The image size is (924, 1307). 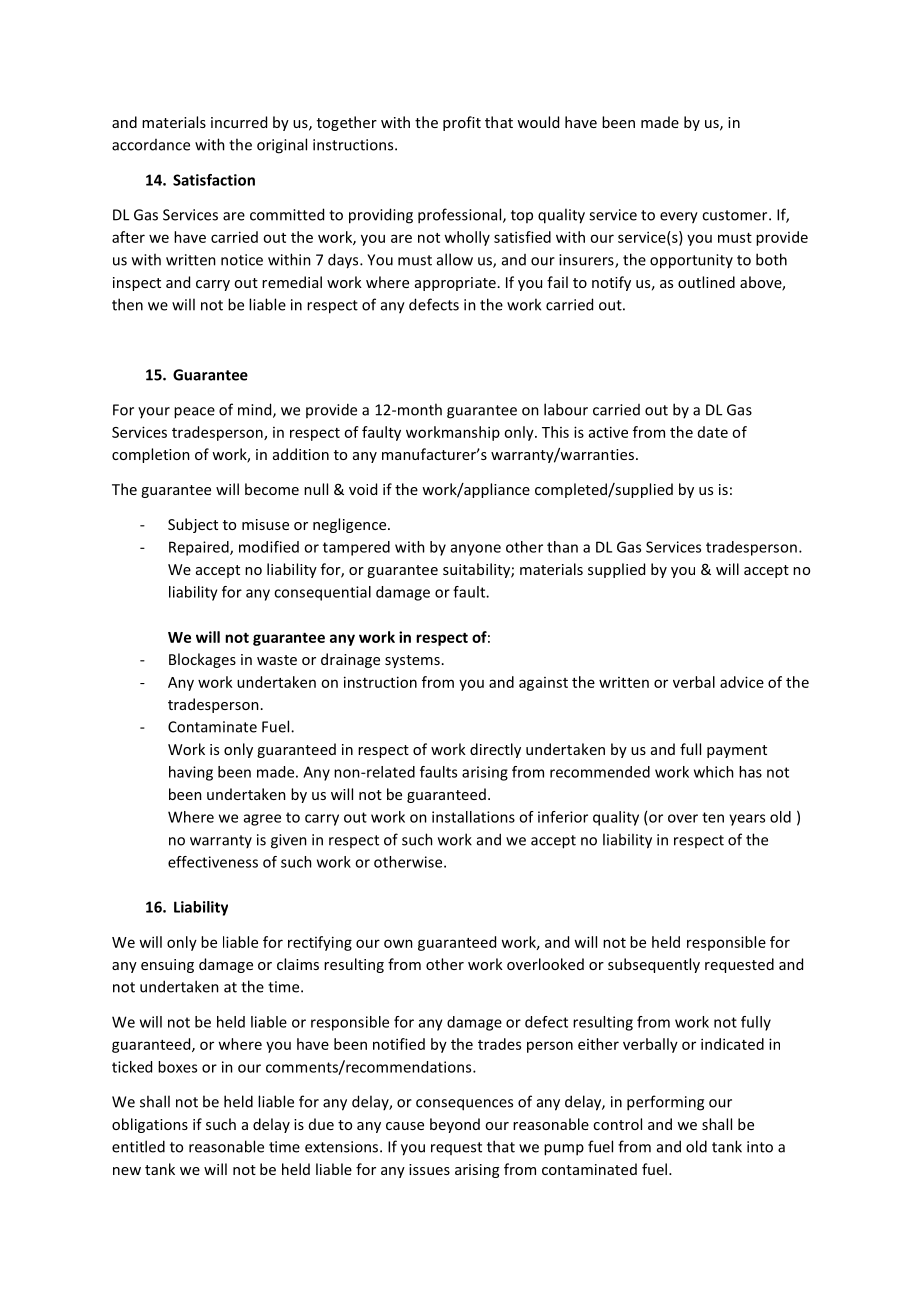 What do you see at coordinates (200, 548) in the page?
I see `Repaired` at bounding box center [200, 548].
